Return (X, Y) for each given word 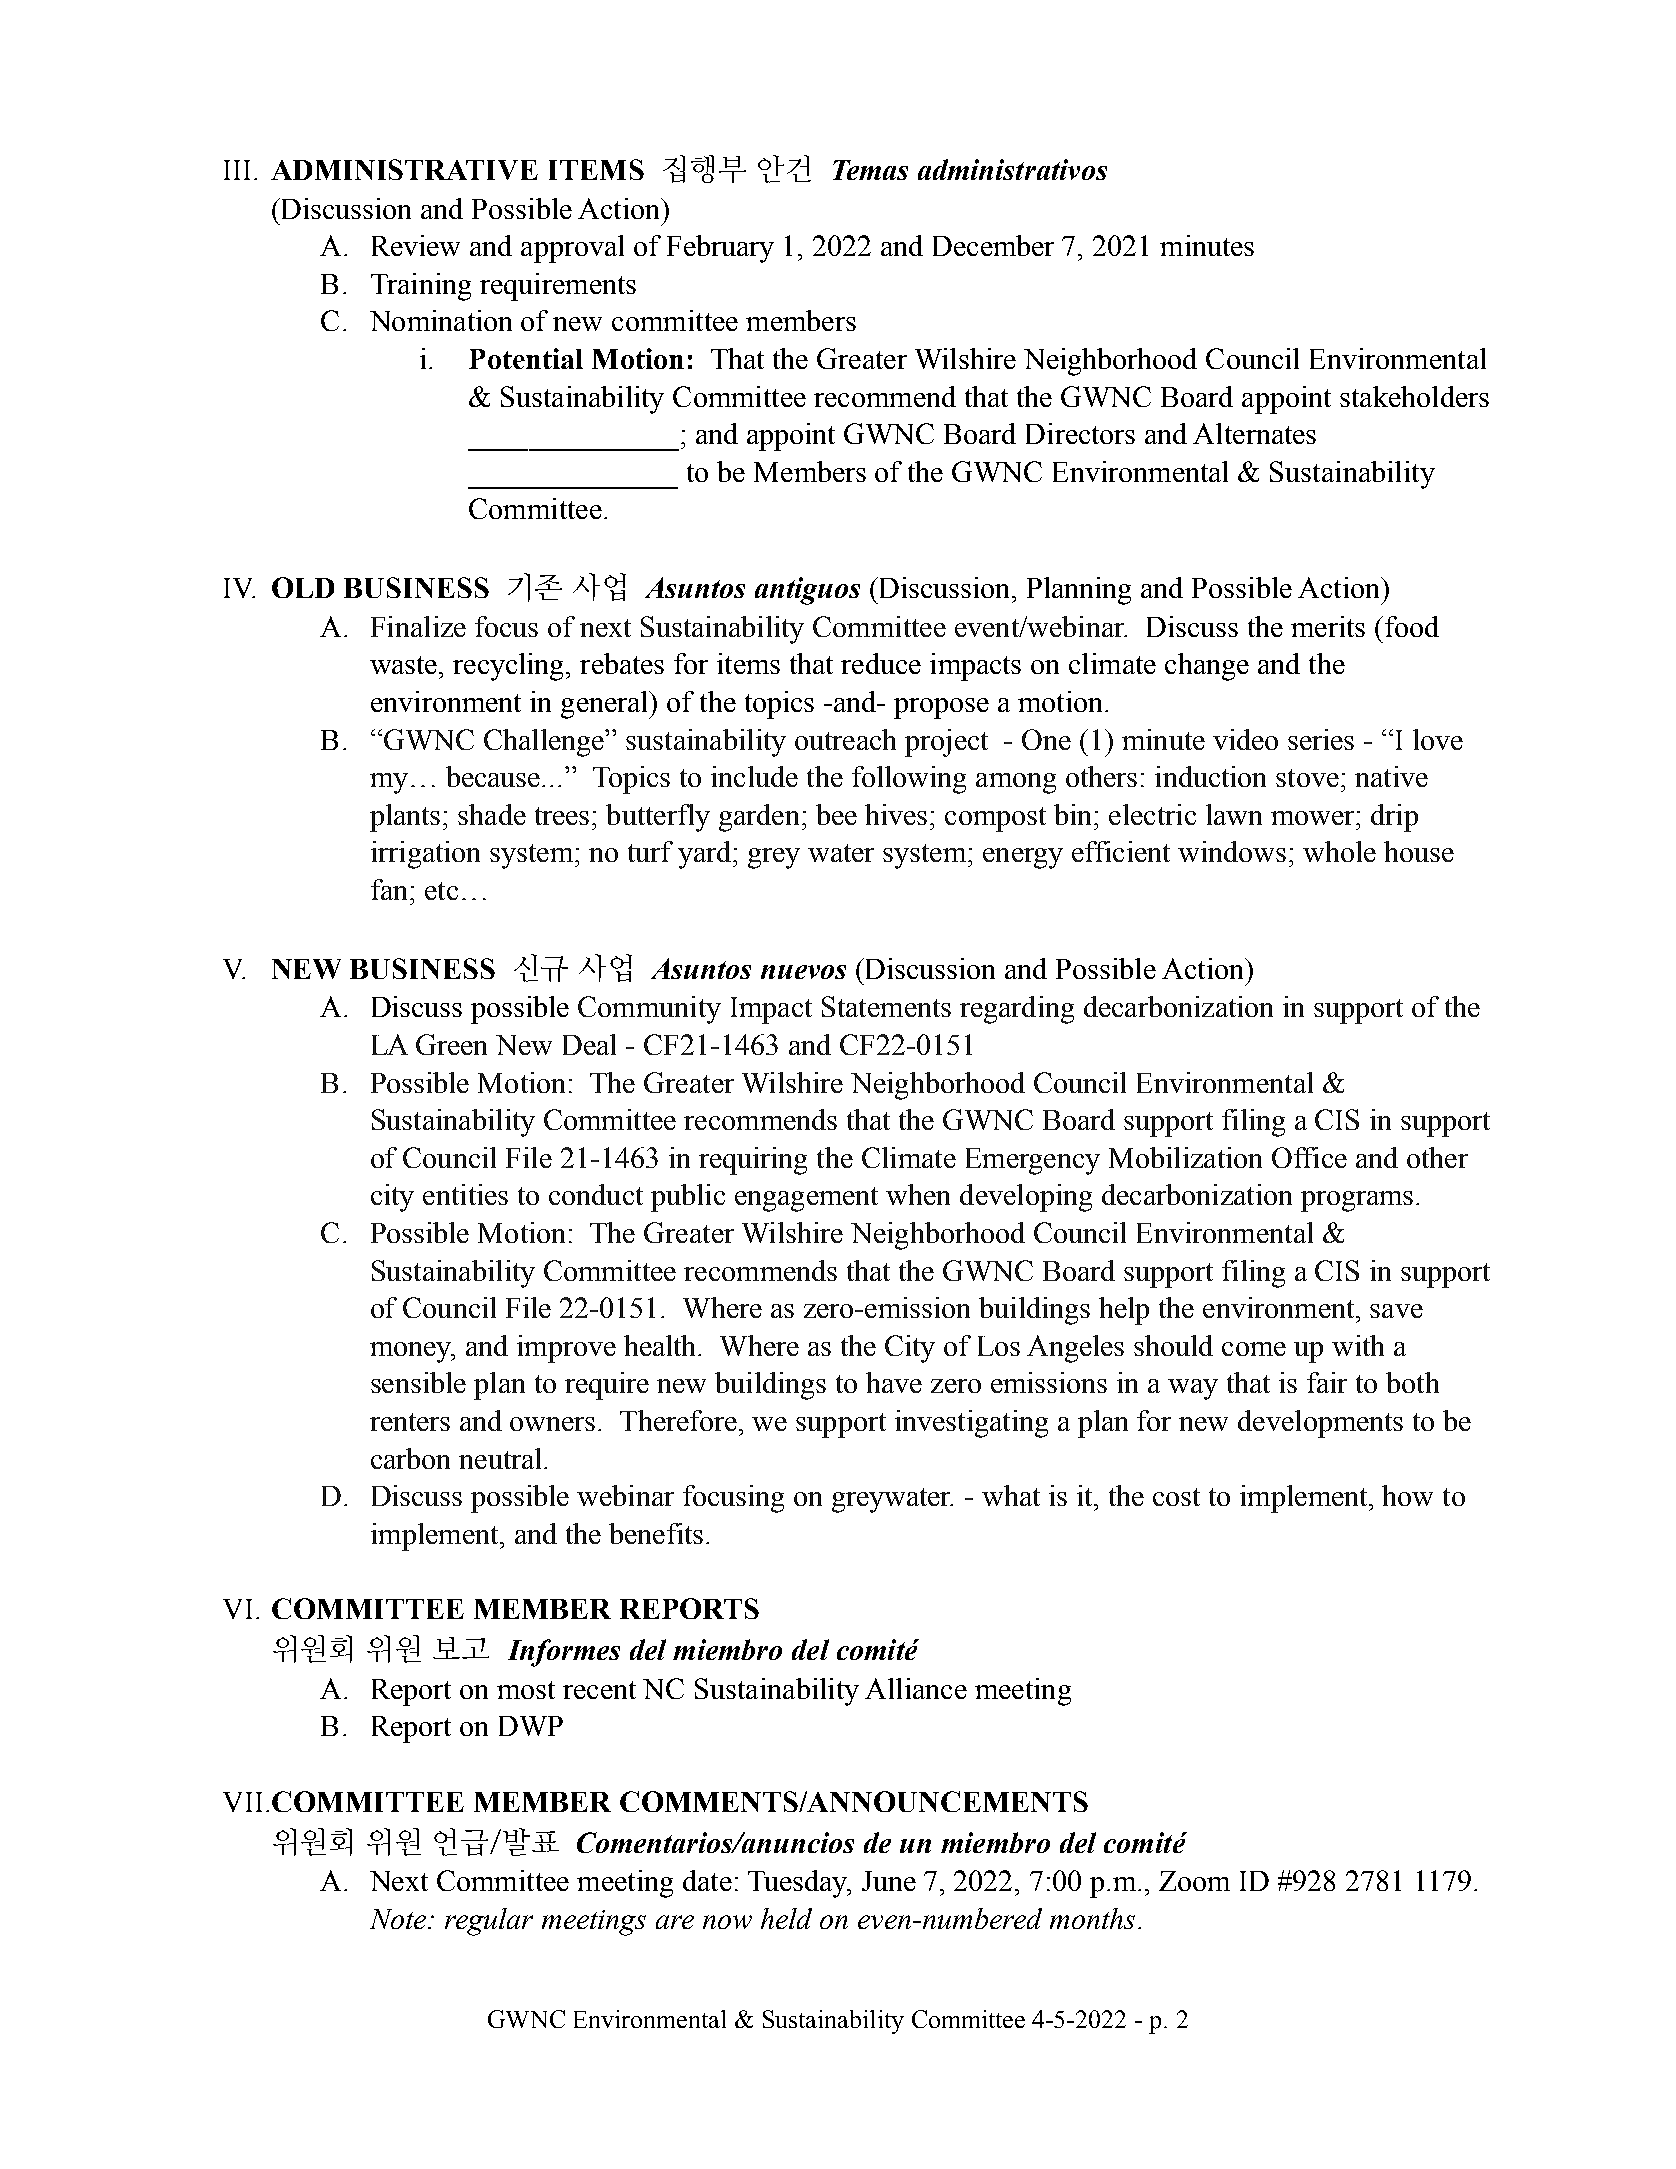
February (720, 249)
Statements (886, 1006)
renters (410, 1422)
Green (451, 1044)
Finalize (418, 626)
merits (1328, 626)
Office (1309, 1157)
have (894, 1382)
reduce (881, 663)
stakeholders (1414, 396)
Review (416, 245)
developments (1320, 1424)
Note (399, 1919)
